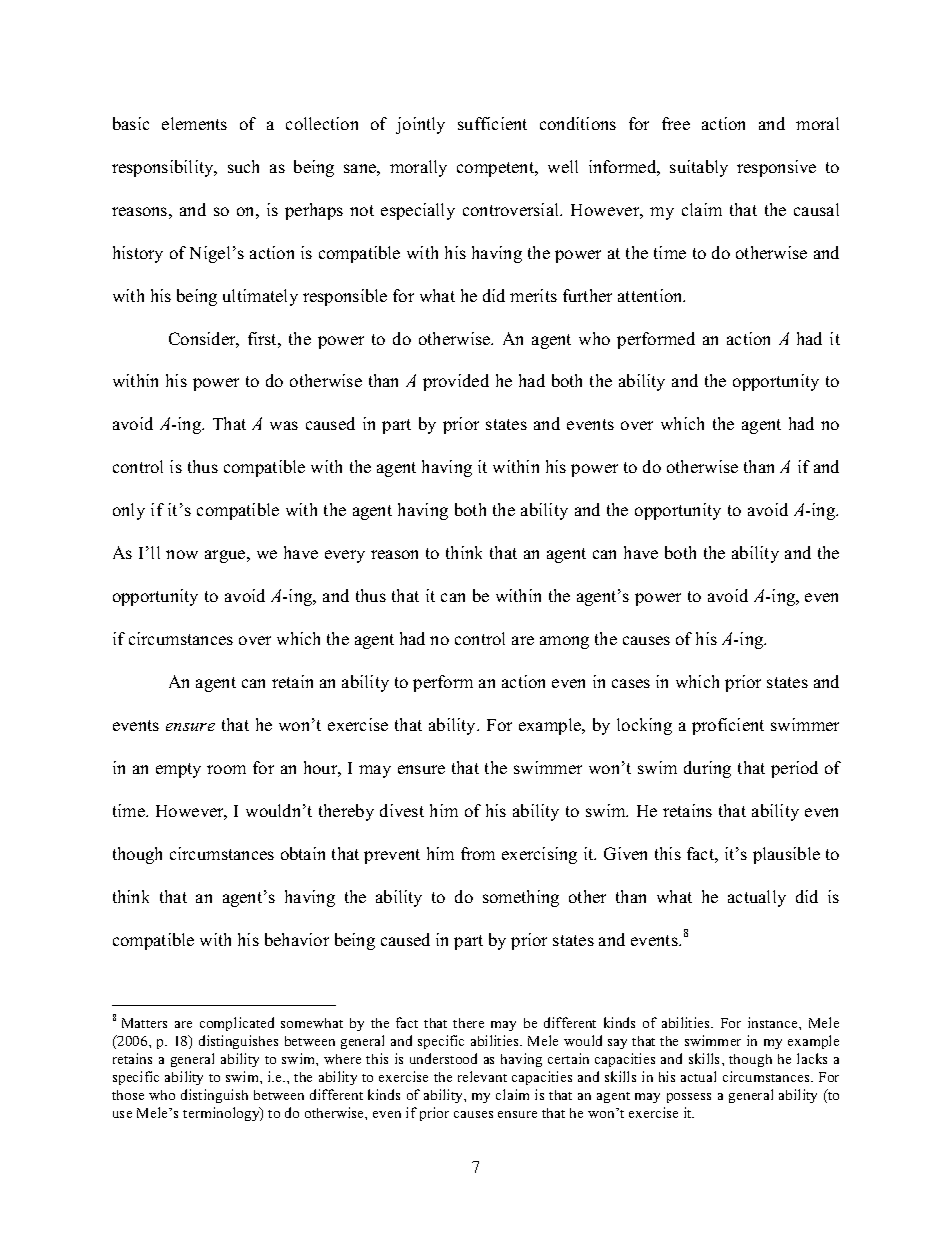 This image has width=952, height=1233. What do you see at coordinates (497, 169) in the image?
I see `competent` at bounding box center [497, 169].
